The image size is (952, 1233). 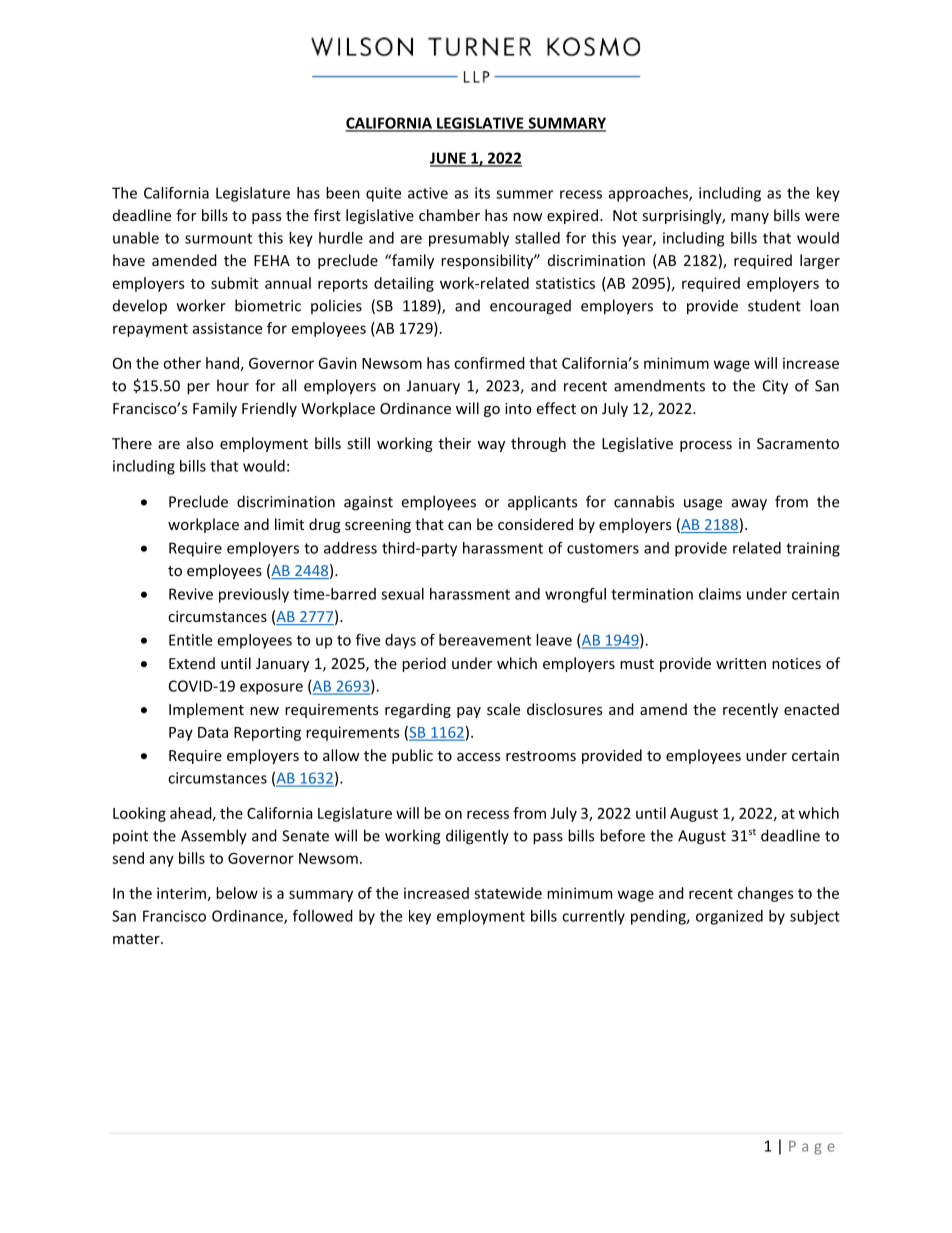 What do you see at coordinates (214, 837) in the screenshot?
I see `Assembly` at bounding box center [214, 837].
